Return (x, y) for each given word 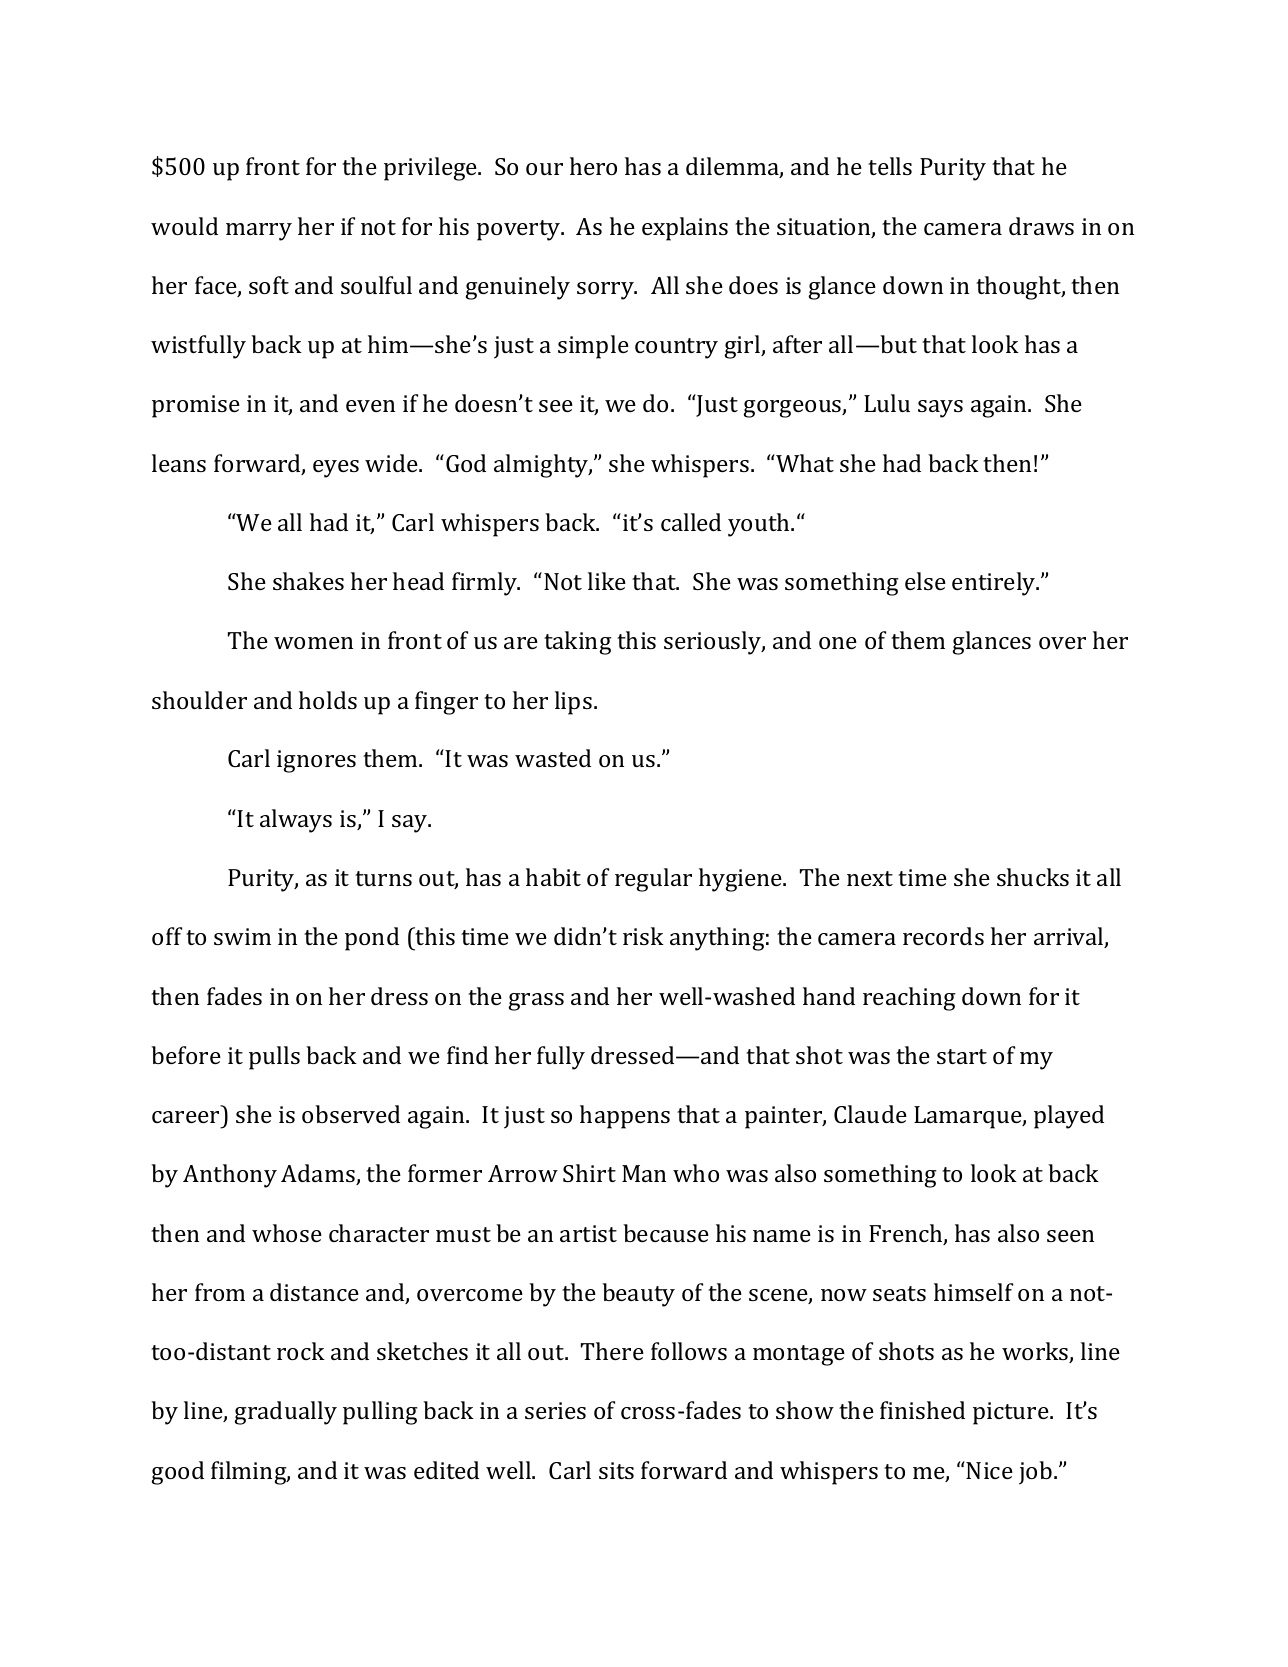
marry (259, 232)
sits (616, 1470)
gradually (285, 1413)
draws (1041, 226)
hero (593, 166)
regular (653, 880)
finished (922, 1410)
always (296, 821)
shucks (1033, 877)
